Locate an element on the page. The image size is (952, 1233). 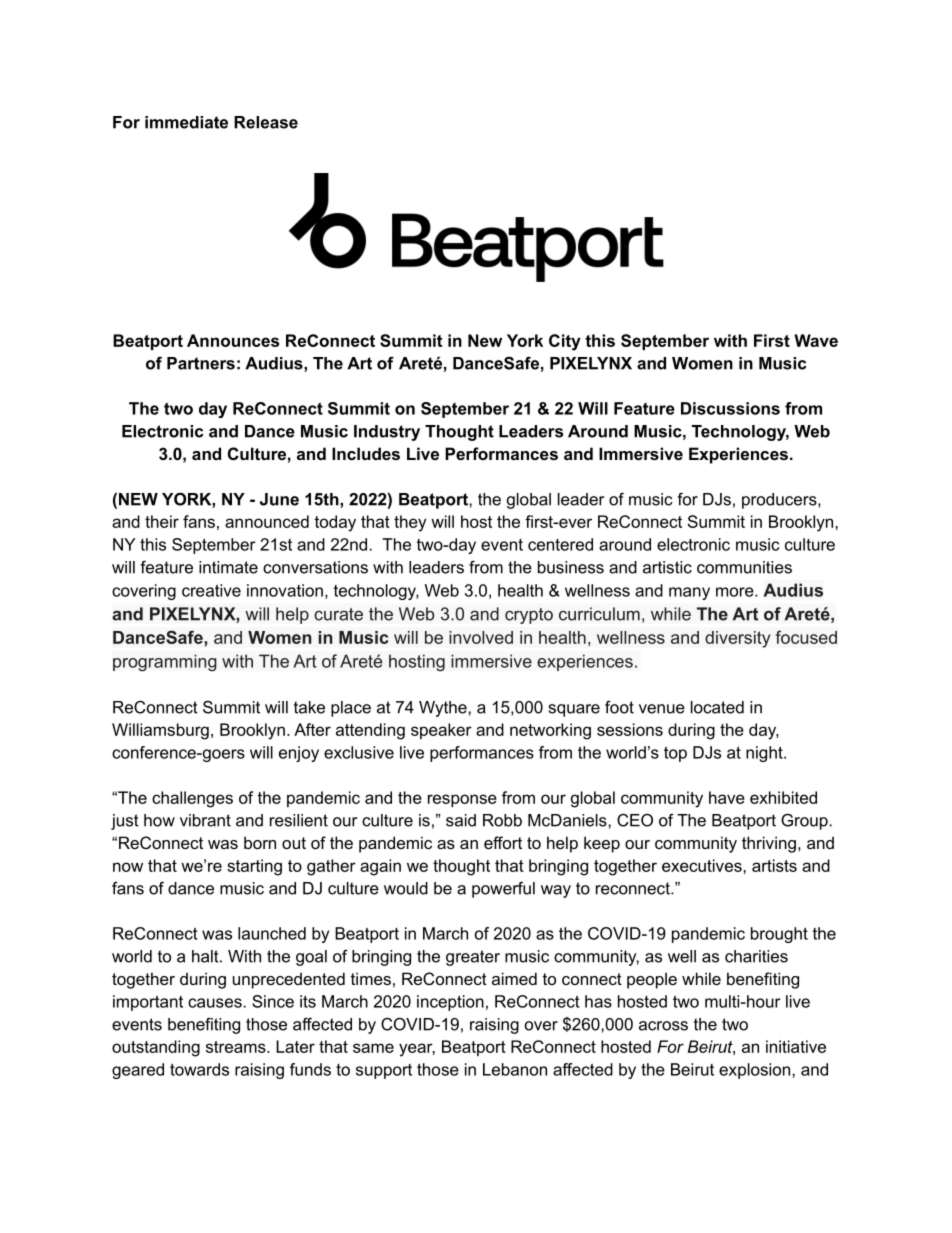
Discussions is located at coordinates (730, 408).
